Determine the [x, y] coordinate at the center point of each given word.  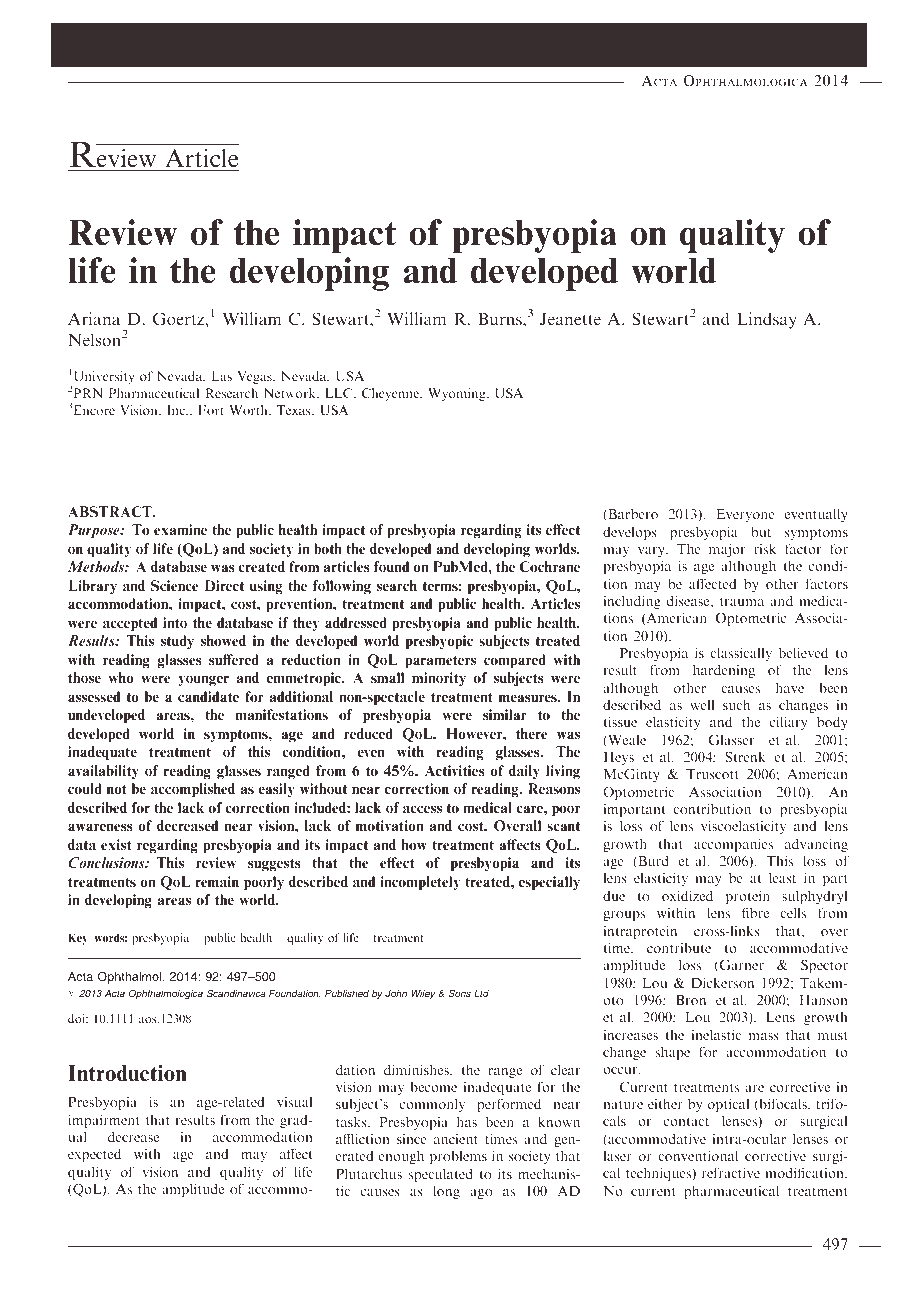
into [175, 622]
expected [94, 1155]
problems [458, 1157]
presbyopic [439, 642]
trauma [742, 601]
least [782, 877]
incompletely [420, 883]
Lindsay [767, 320]
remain [217, 881]
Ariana [94, 318]
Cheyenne [391, 394]
